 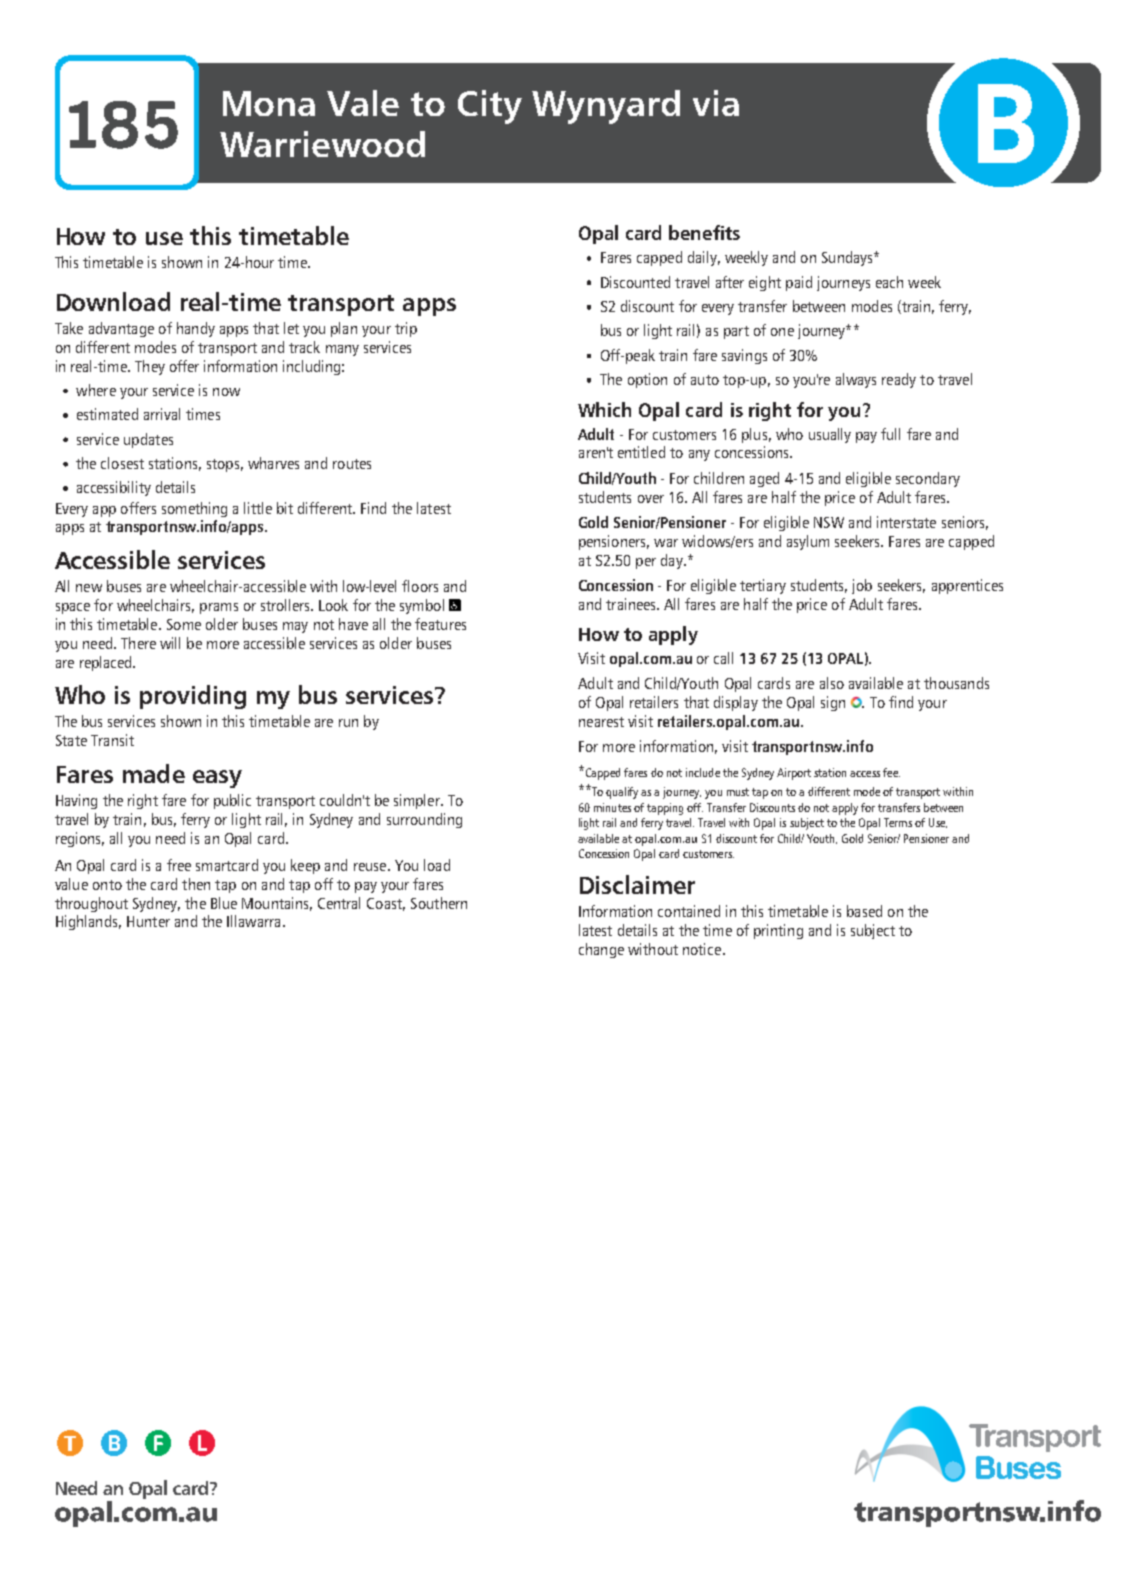 What do you see at coordinates (440, 624) in the screenshot?
I see `features` at bounding box center [440, 624].
